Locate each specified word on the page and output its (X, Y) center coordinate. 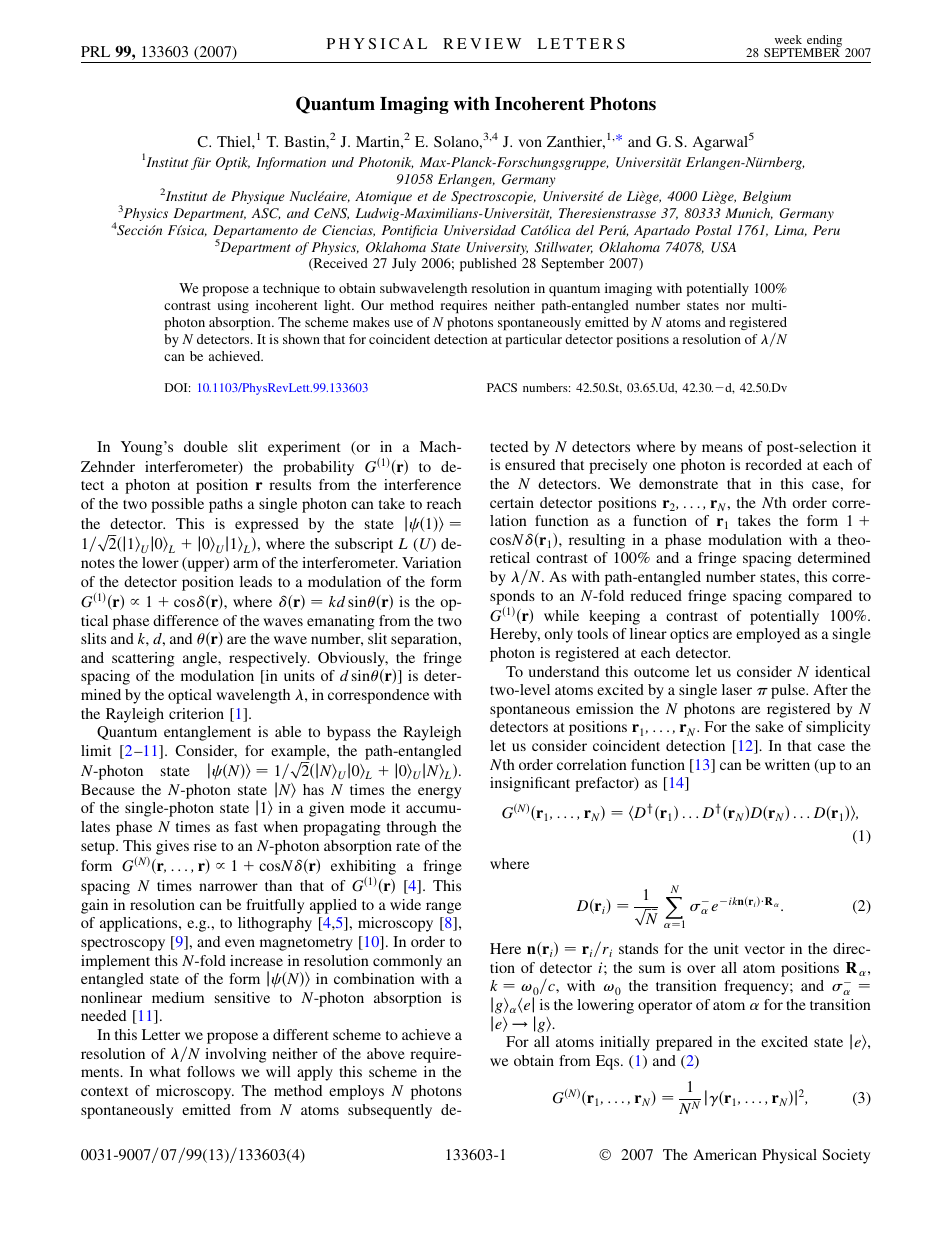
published (488, 264)
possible (177, 505)
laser (737, 689)
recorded (773, 464)
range (443, 908)
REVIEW (482, 43)
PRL (95, 51)
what (165, 1071)
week (788, 39)
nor (735, 306)
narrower (228, 887)
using (233, 306)
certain (512, 502)
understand (564, 671)
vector (764, 949)
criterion (196, 713)
